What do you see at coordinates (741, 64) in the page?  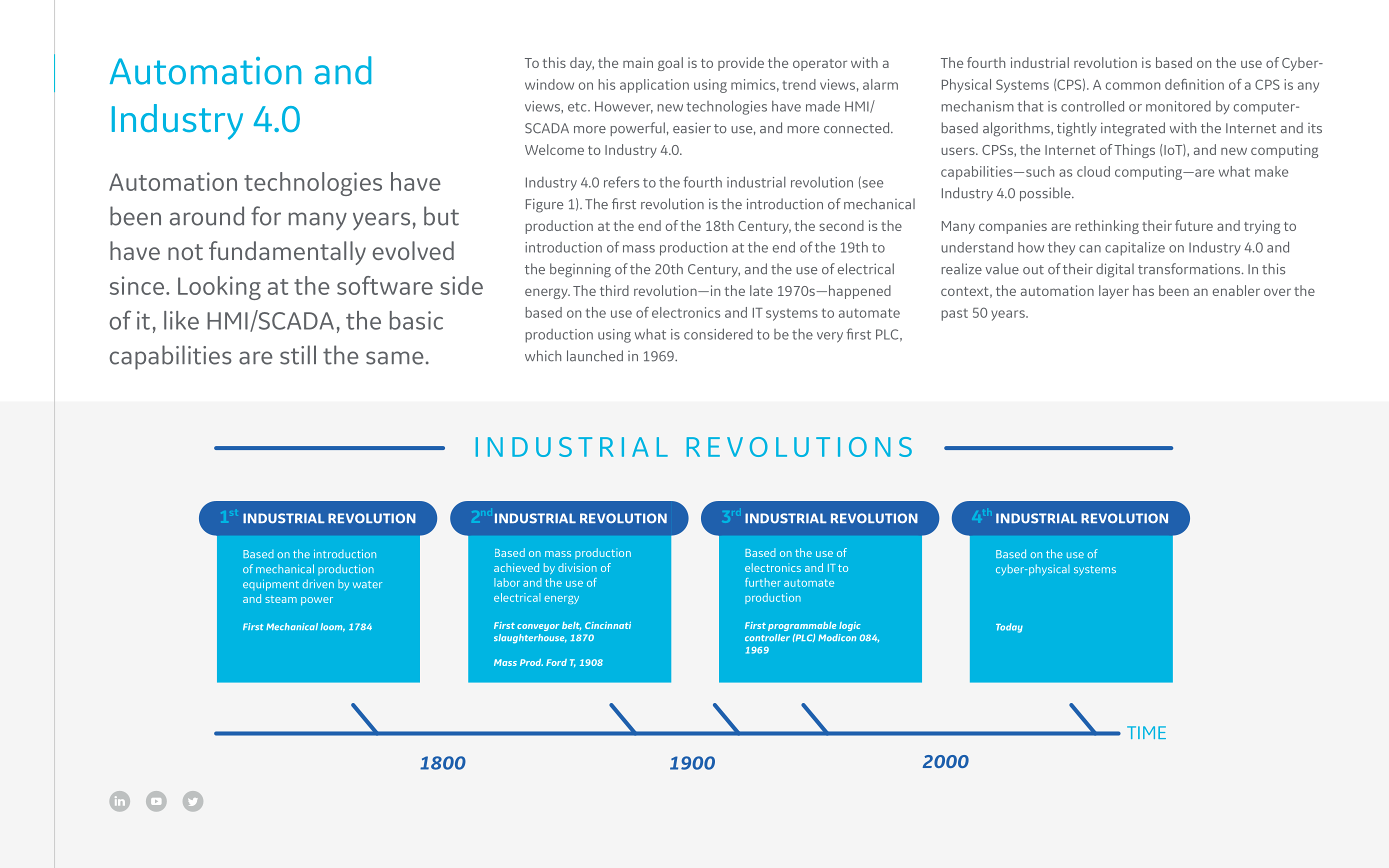 I see `provide` at bounding box center [741, 64].
